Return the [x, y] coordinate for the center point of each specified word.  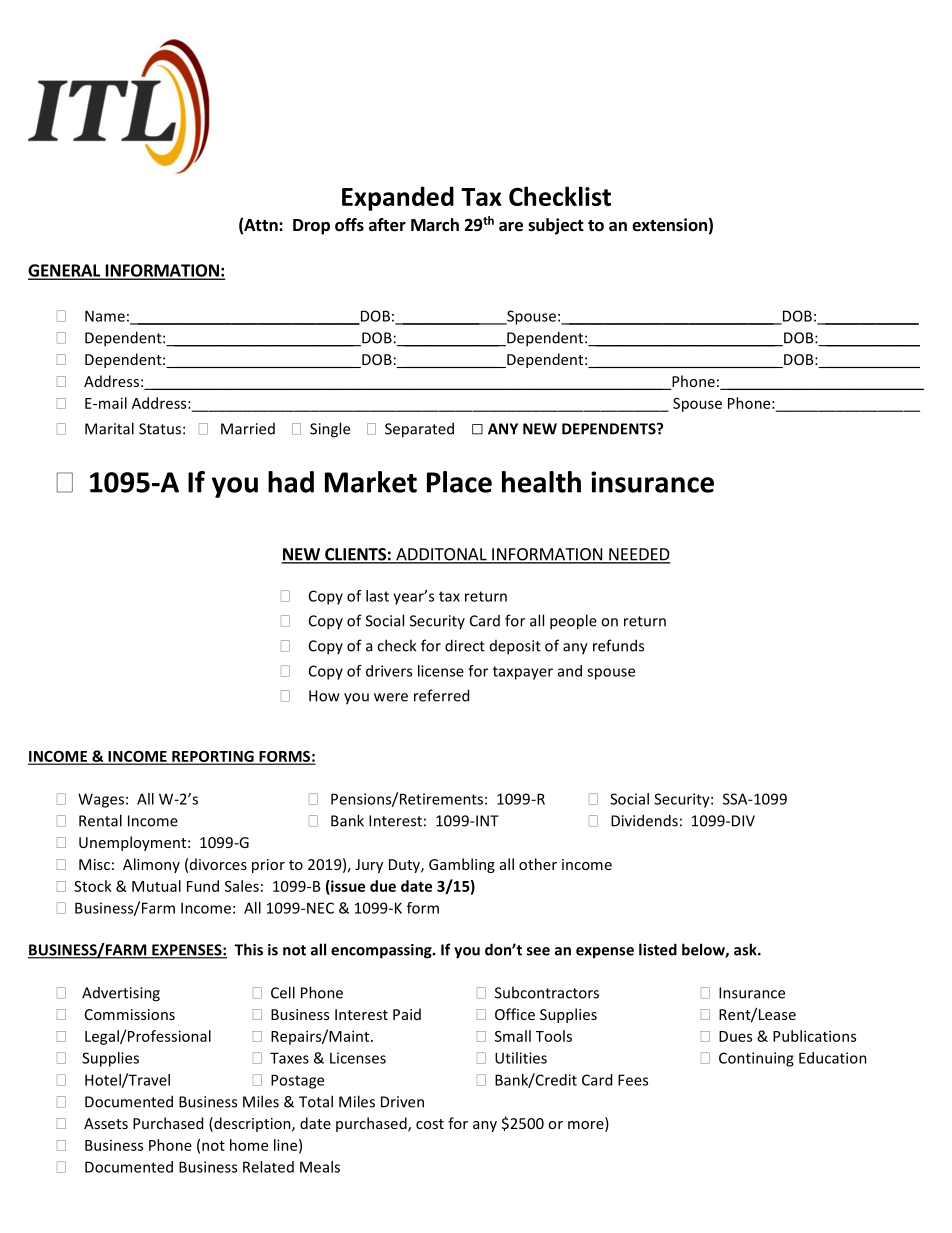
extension [669, 225]
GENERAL [65, 271]
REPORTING [213, 757]
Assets [106, 1123]
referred [441, 695]
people [573, 622]
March [435, 224]
